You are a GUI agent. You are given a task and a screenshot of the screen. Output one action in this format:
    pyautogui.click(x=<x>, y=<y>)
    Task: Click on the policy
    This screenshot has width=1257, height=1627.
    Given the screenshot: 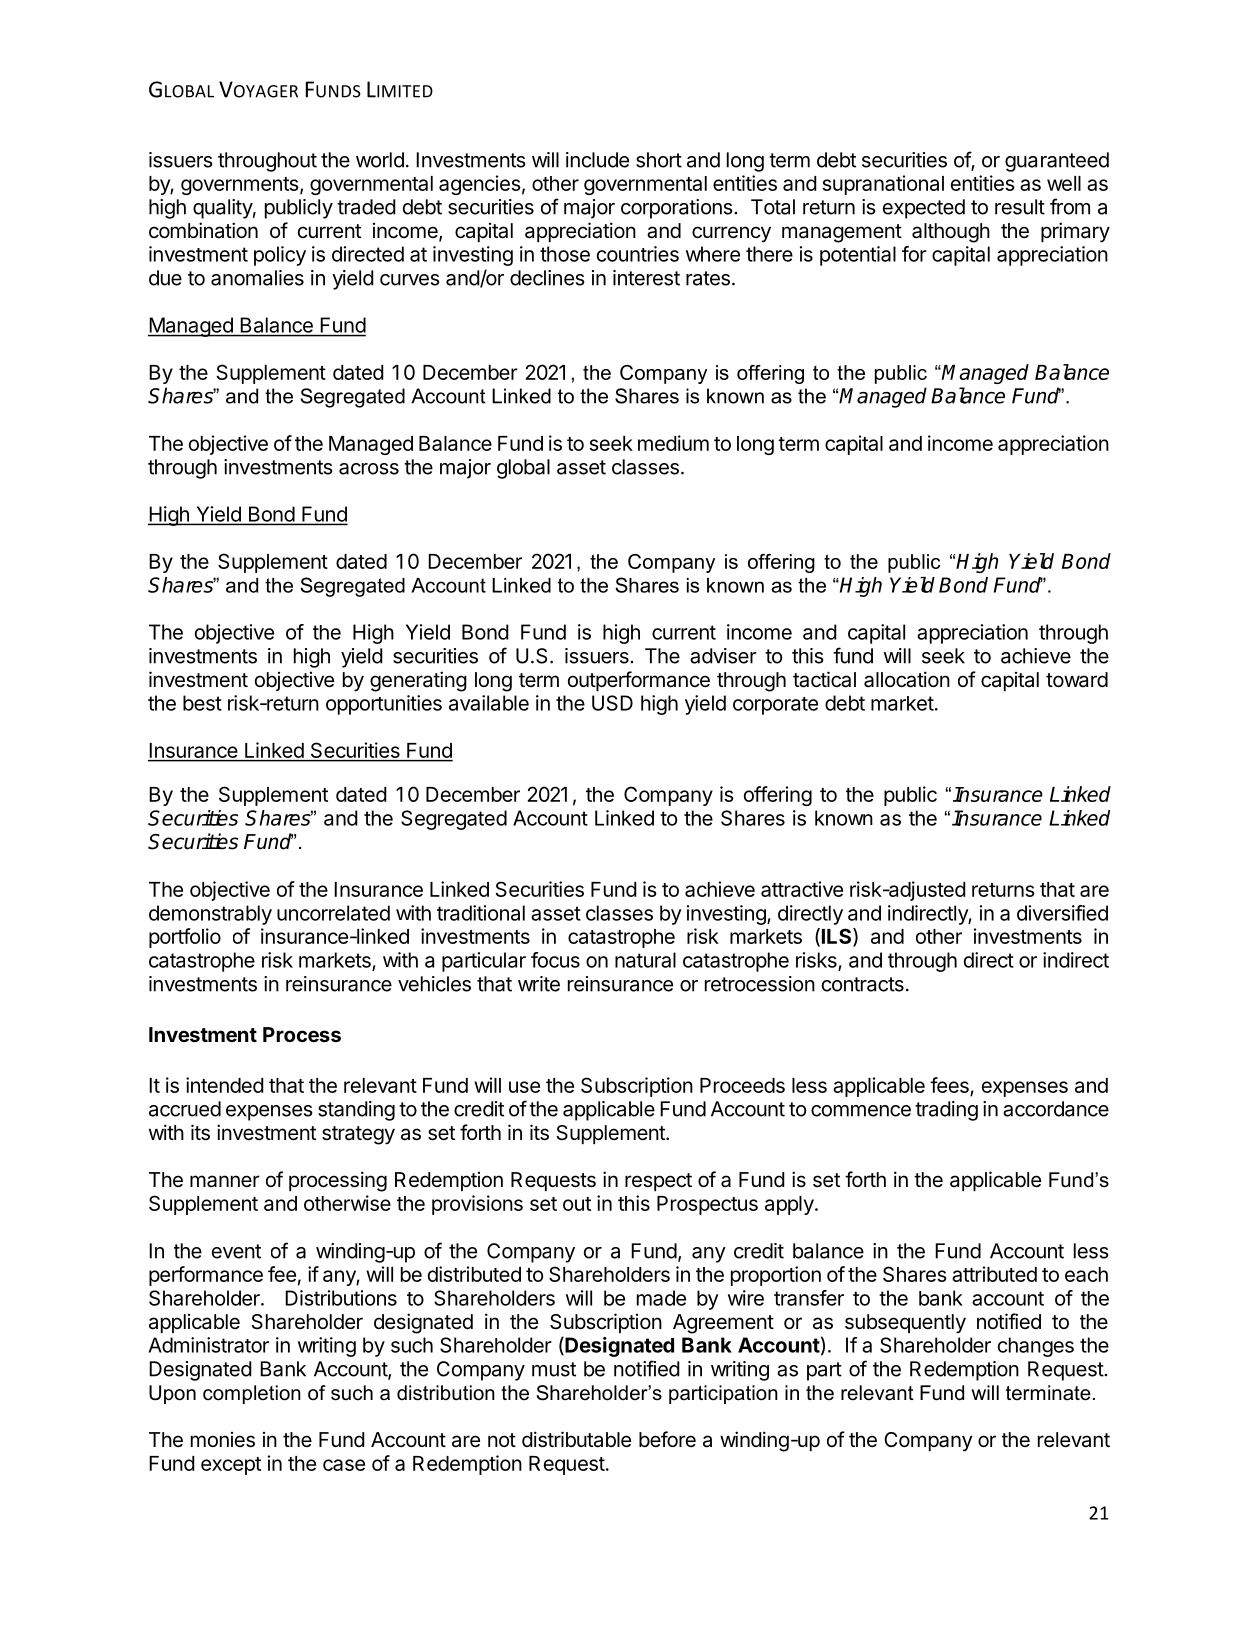 What is the action you would take?
    pyautogui.click(x=280, y=256)
